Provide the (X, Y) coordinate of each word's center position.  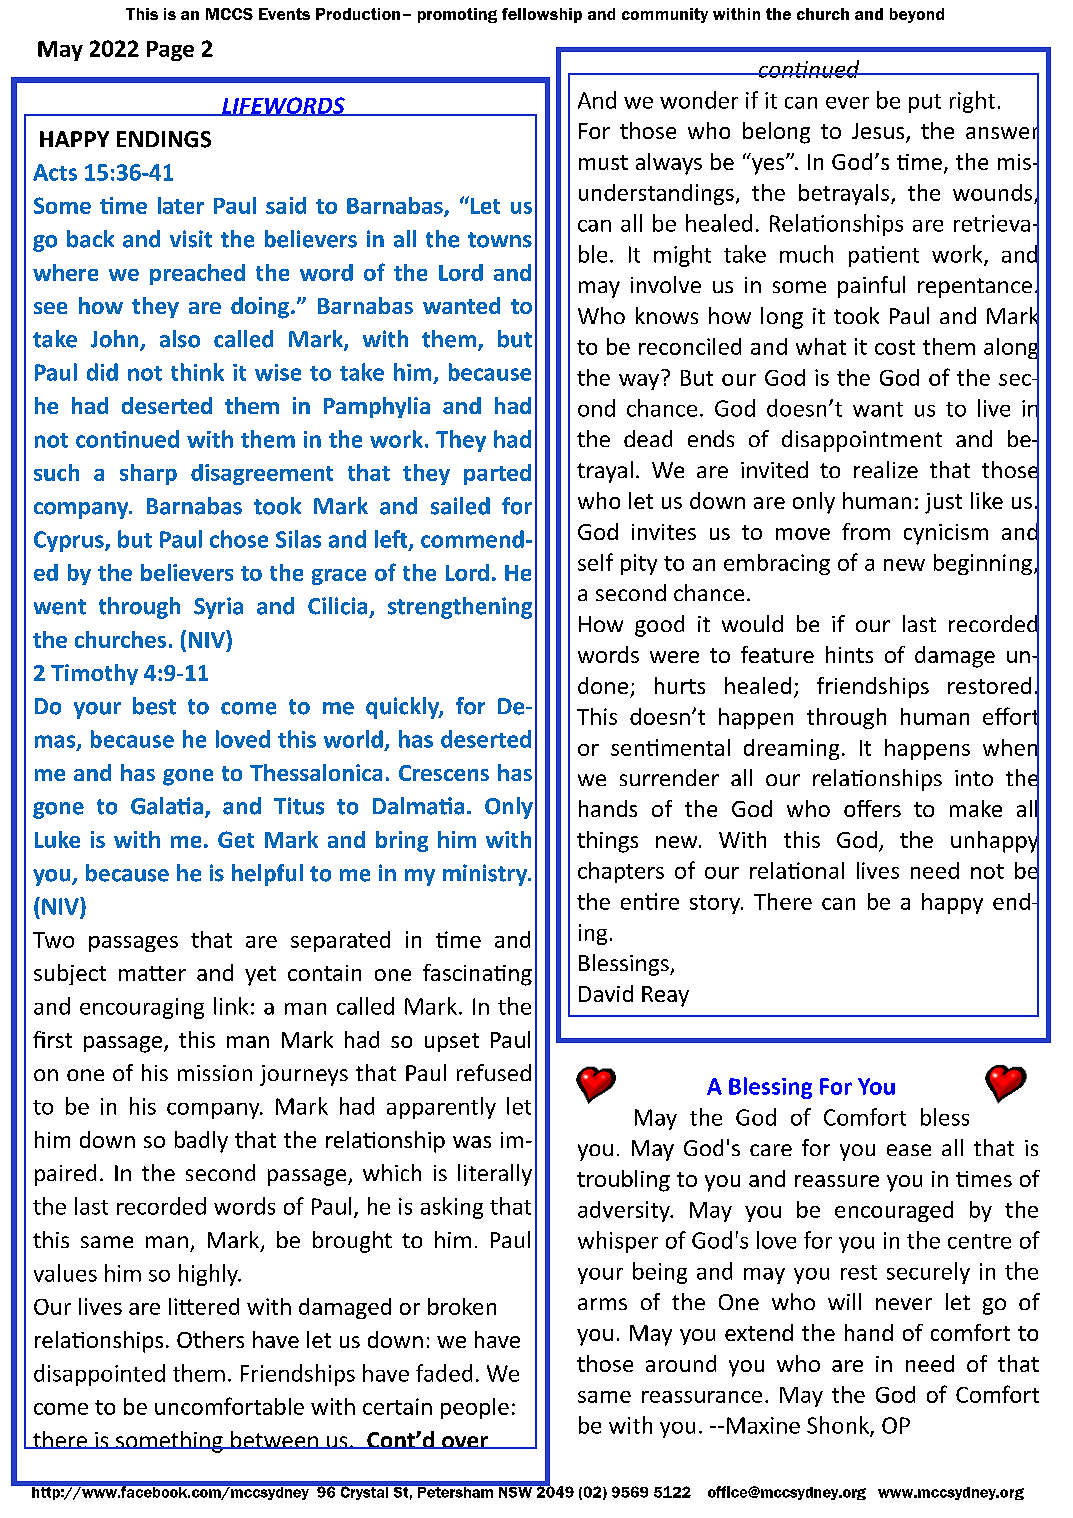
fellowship (542, 15)
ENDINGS (164, 139)
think (197, 372)
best (154, 706)
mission (215, 1073)
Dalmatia (418, 806)
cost (895, 347)
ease (909, 1150)
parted (497, 474)
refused (494, 1072)
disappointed (99, 1375)
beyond (917, 15)
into (974, 778)
